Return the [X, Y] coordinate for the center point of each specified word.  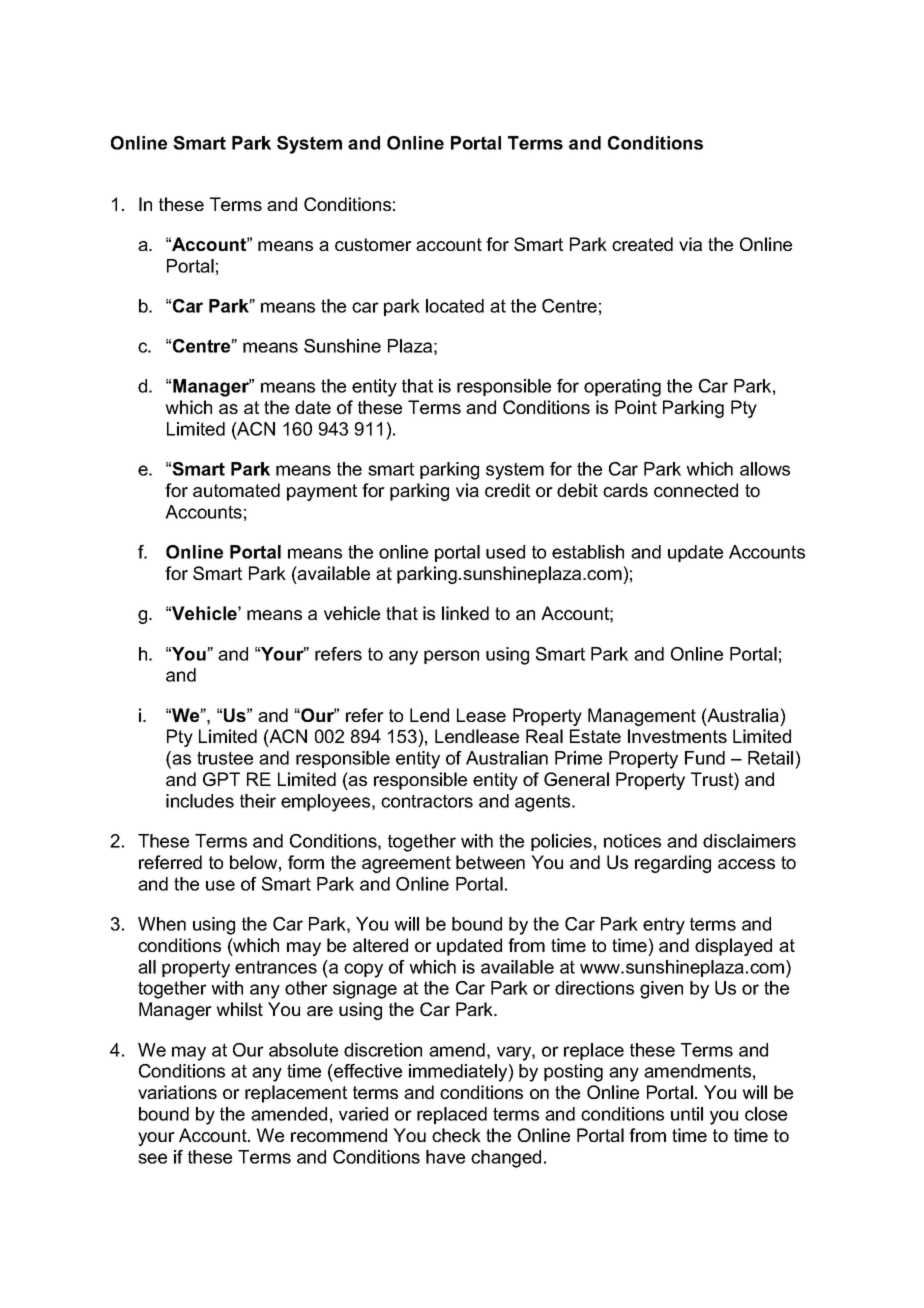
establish [588, 552]
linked [465, 613]
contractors [427, 801]
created [642, 244]
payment [322, 492]
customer [373, 244]
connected [696, 490]
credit [507, 490]
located [455, 306]
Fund [705, 758]
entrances [276, 967]
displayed [733, 947]
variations [177, 1092]
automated [236, 490]
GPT [221, 779]
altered [380, 945]
